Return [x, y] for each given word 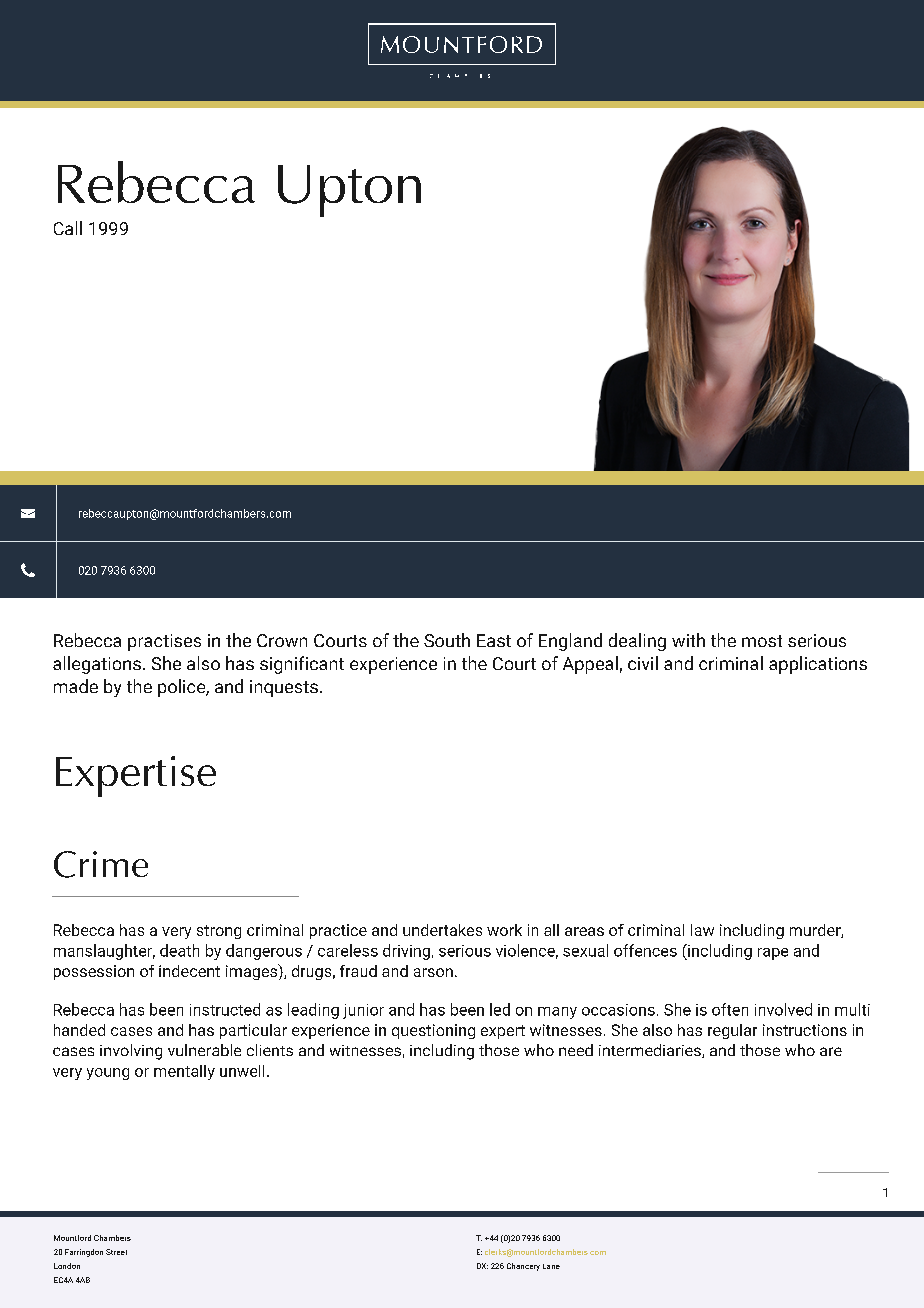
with [688, 640]
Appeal [590, 665]
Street [116, 1252]
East [494, 640]
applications [818, 665]
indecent [189, 971]
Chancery [523, 1267]
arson [433, 972]
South [447, 640]
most [762, 641]
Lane [551, 1266]
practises [164, 642]
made [76, 686]
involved [783, 1009]
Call [68, 228]
